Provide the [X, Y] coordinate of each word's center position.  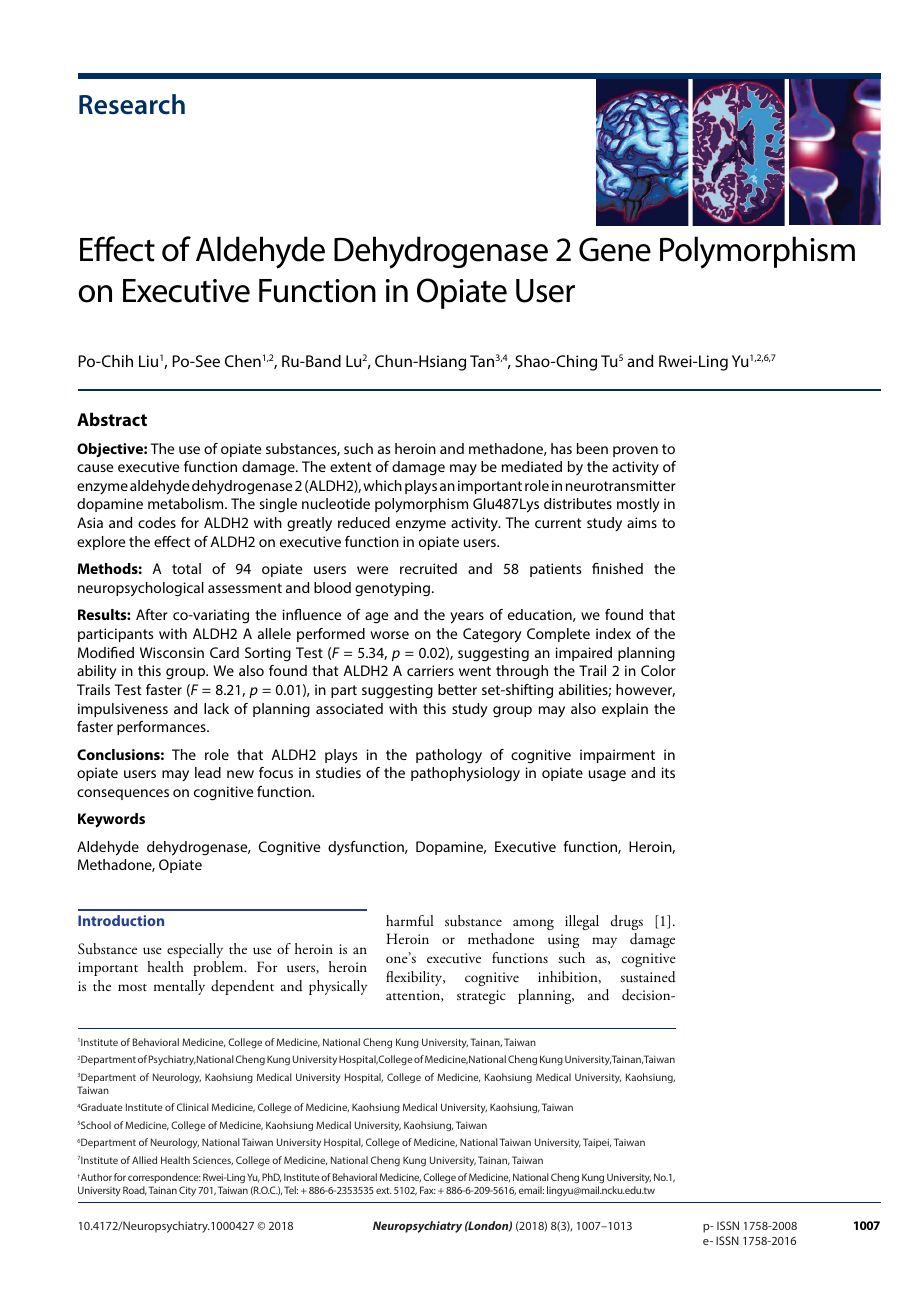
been [592, 448]
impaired [583, 654]
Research [132, 104]
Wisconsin [172, 652]
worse [389, 635]
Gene [615, 249]
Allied [144, 1160]
